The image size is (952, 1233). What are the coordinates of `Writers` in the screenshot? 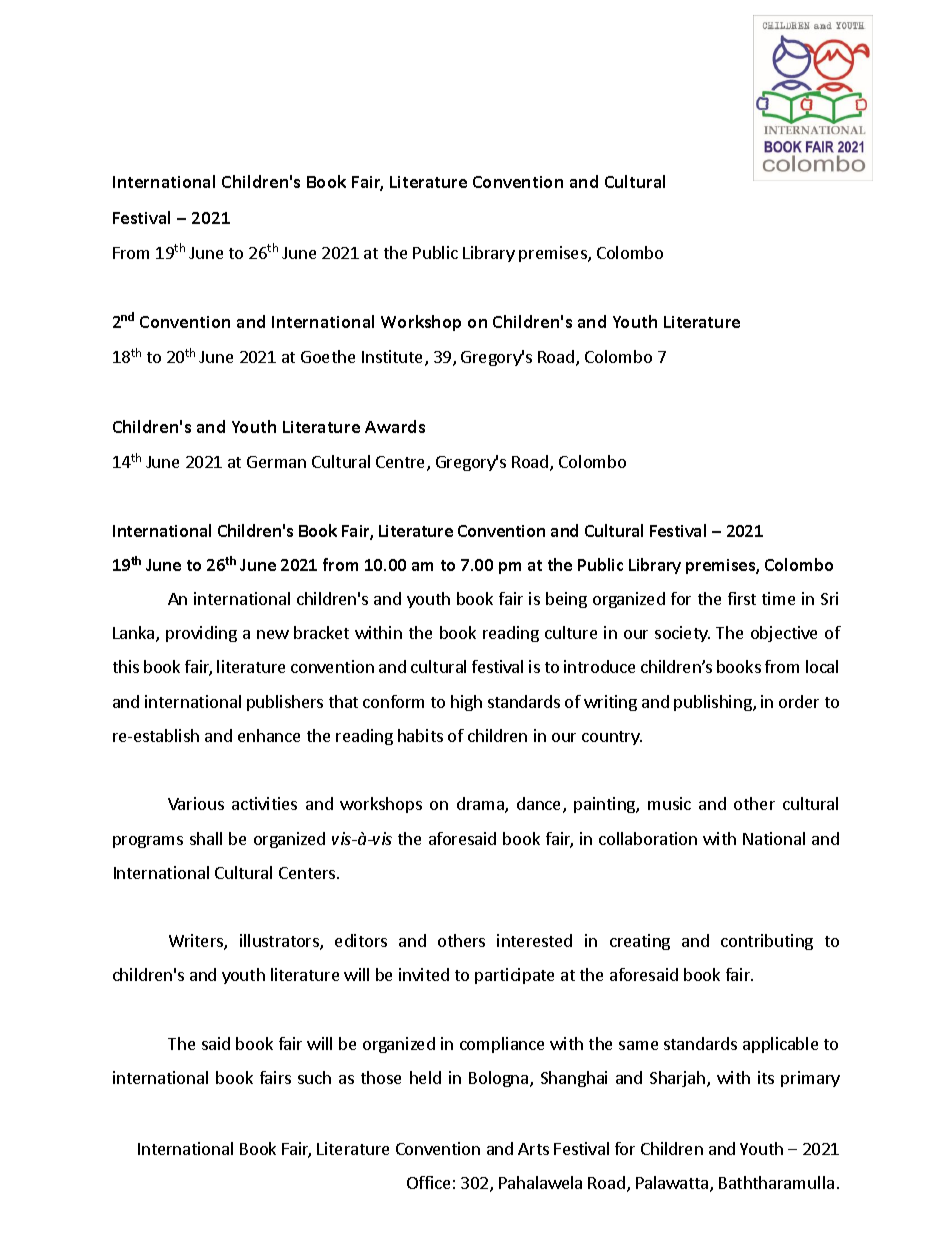 It's located at (197, 942).
